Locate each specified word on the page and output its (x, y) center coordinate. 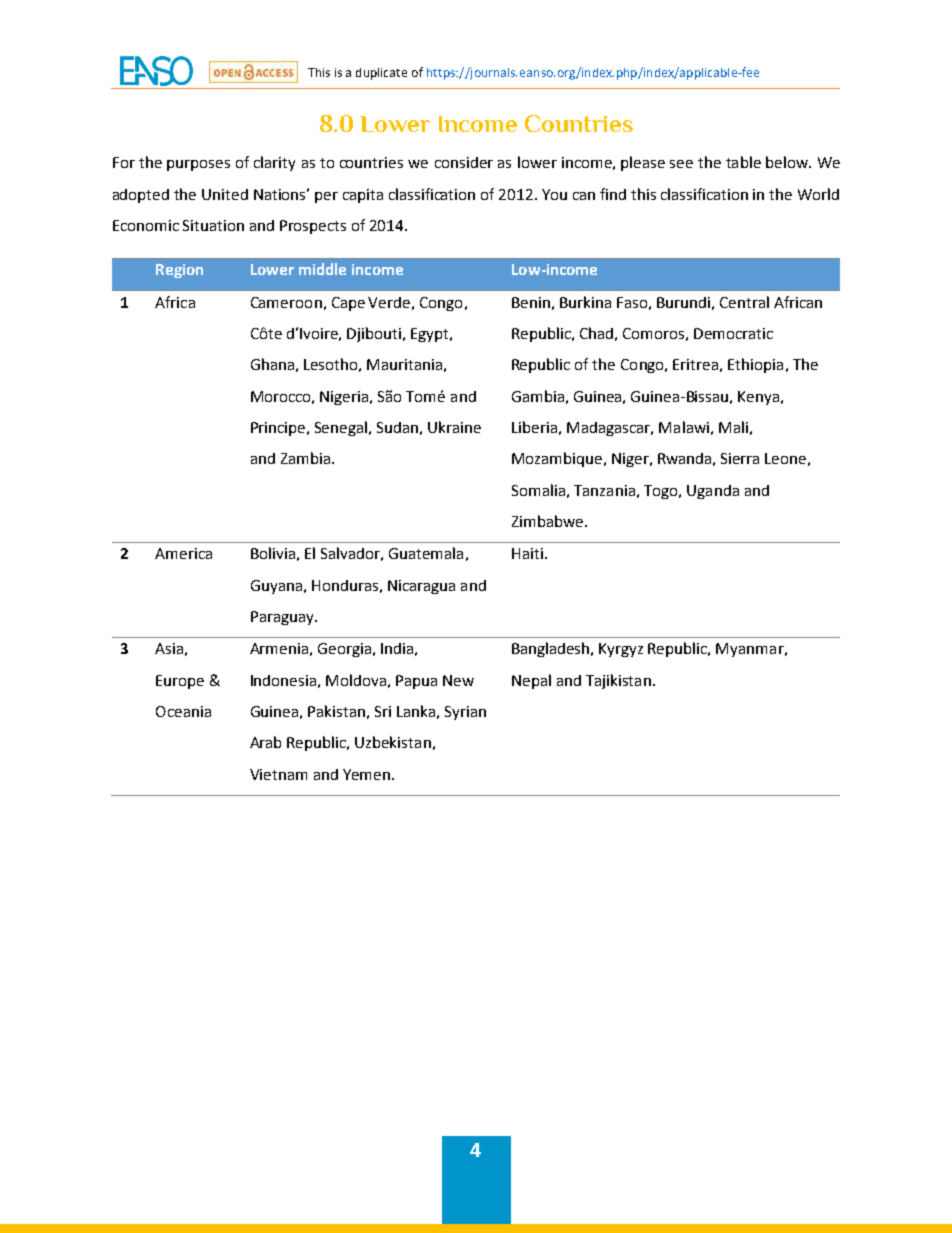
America (183, 553)
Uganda (713, 492)
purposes (198, 165)
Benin (531, 302)
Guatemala (426, 553)
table (743, 162)
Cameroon (286, 302)
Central (744, 302)
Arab (265, 742)
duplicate (381, 74)
